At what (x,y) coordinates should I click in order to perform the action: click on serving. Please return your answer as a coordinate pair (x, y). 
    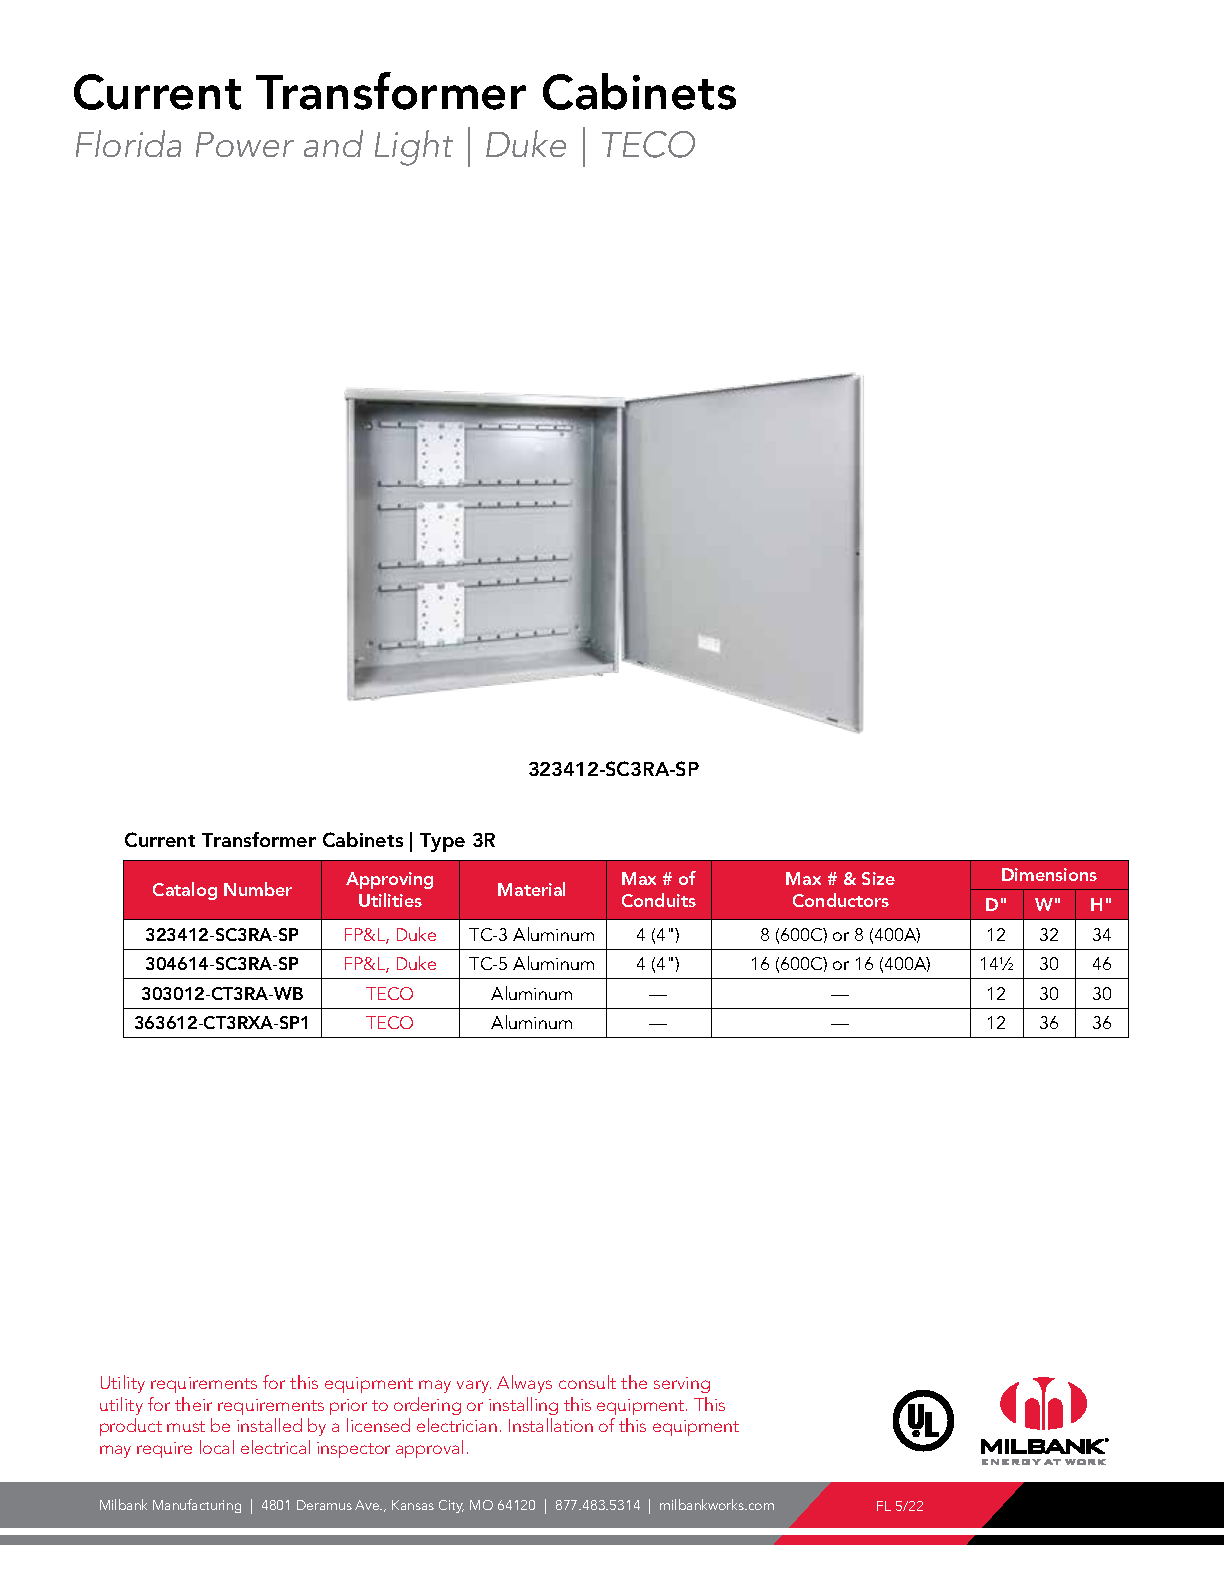
    Looking at the image, I should click on (682, 1385).
